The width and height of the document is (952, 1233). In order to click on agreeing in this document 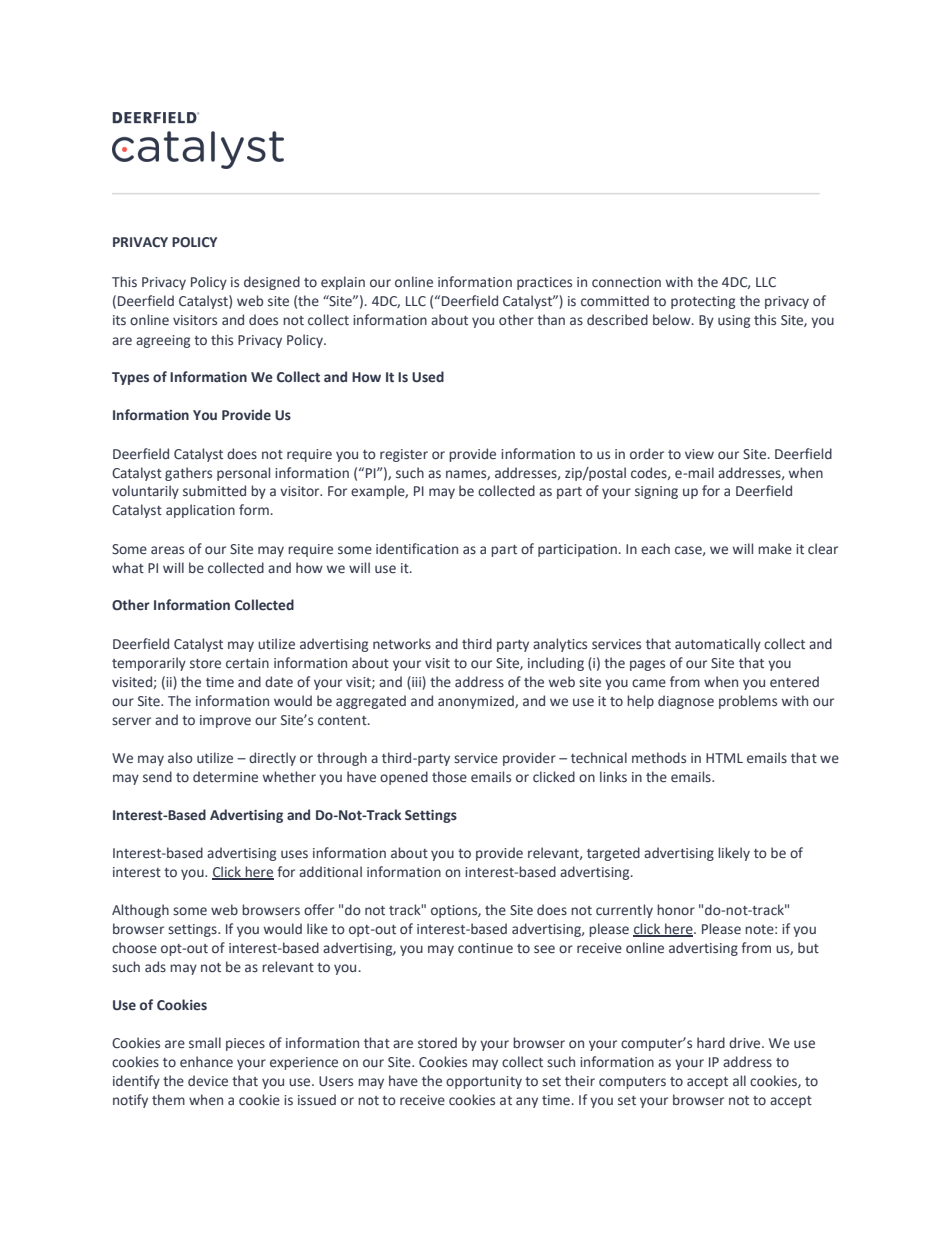, I will do `click(163, 341)`.
